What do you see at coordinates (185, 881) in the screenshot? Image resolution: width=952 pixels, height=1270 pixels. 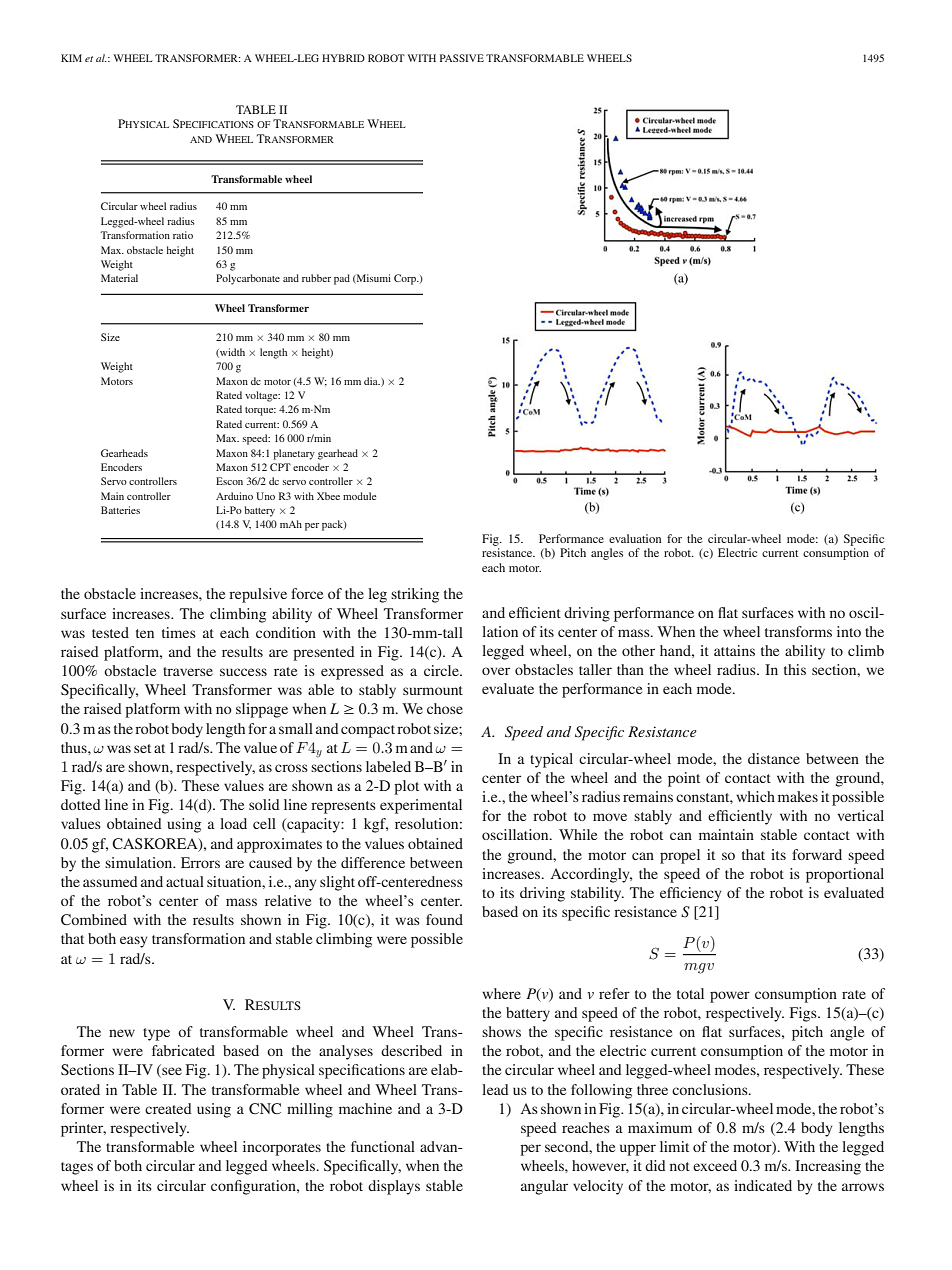 I see `actual` at bounding box center [185, 881].
